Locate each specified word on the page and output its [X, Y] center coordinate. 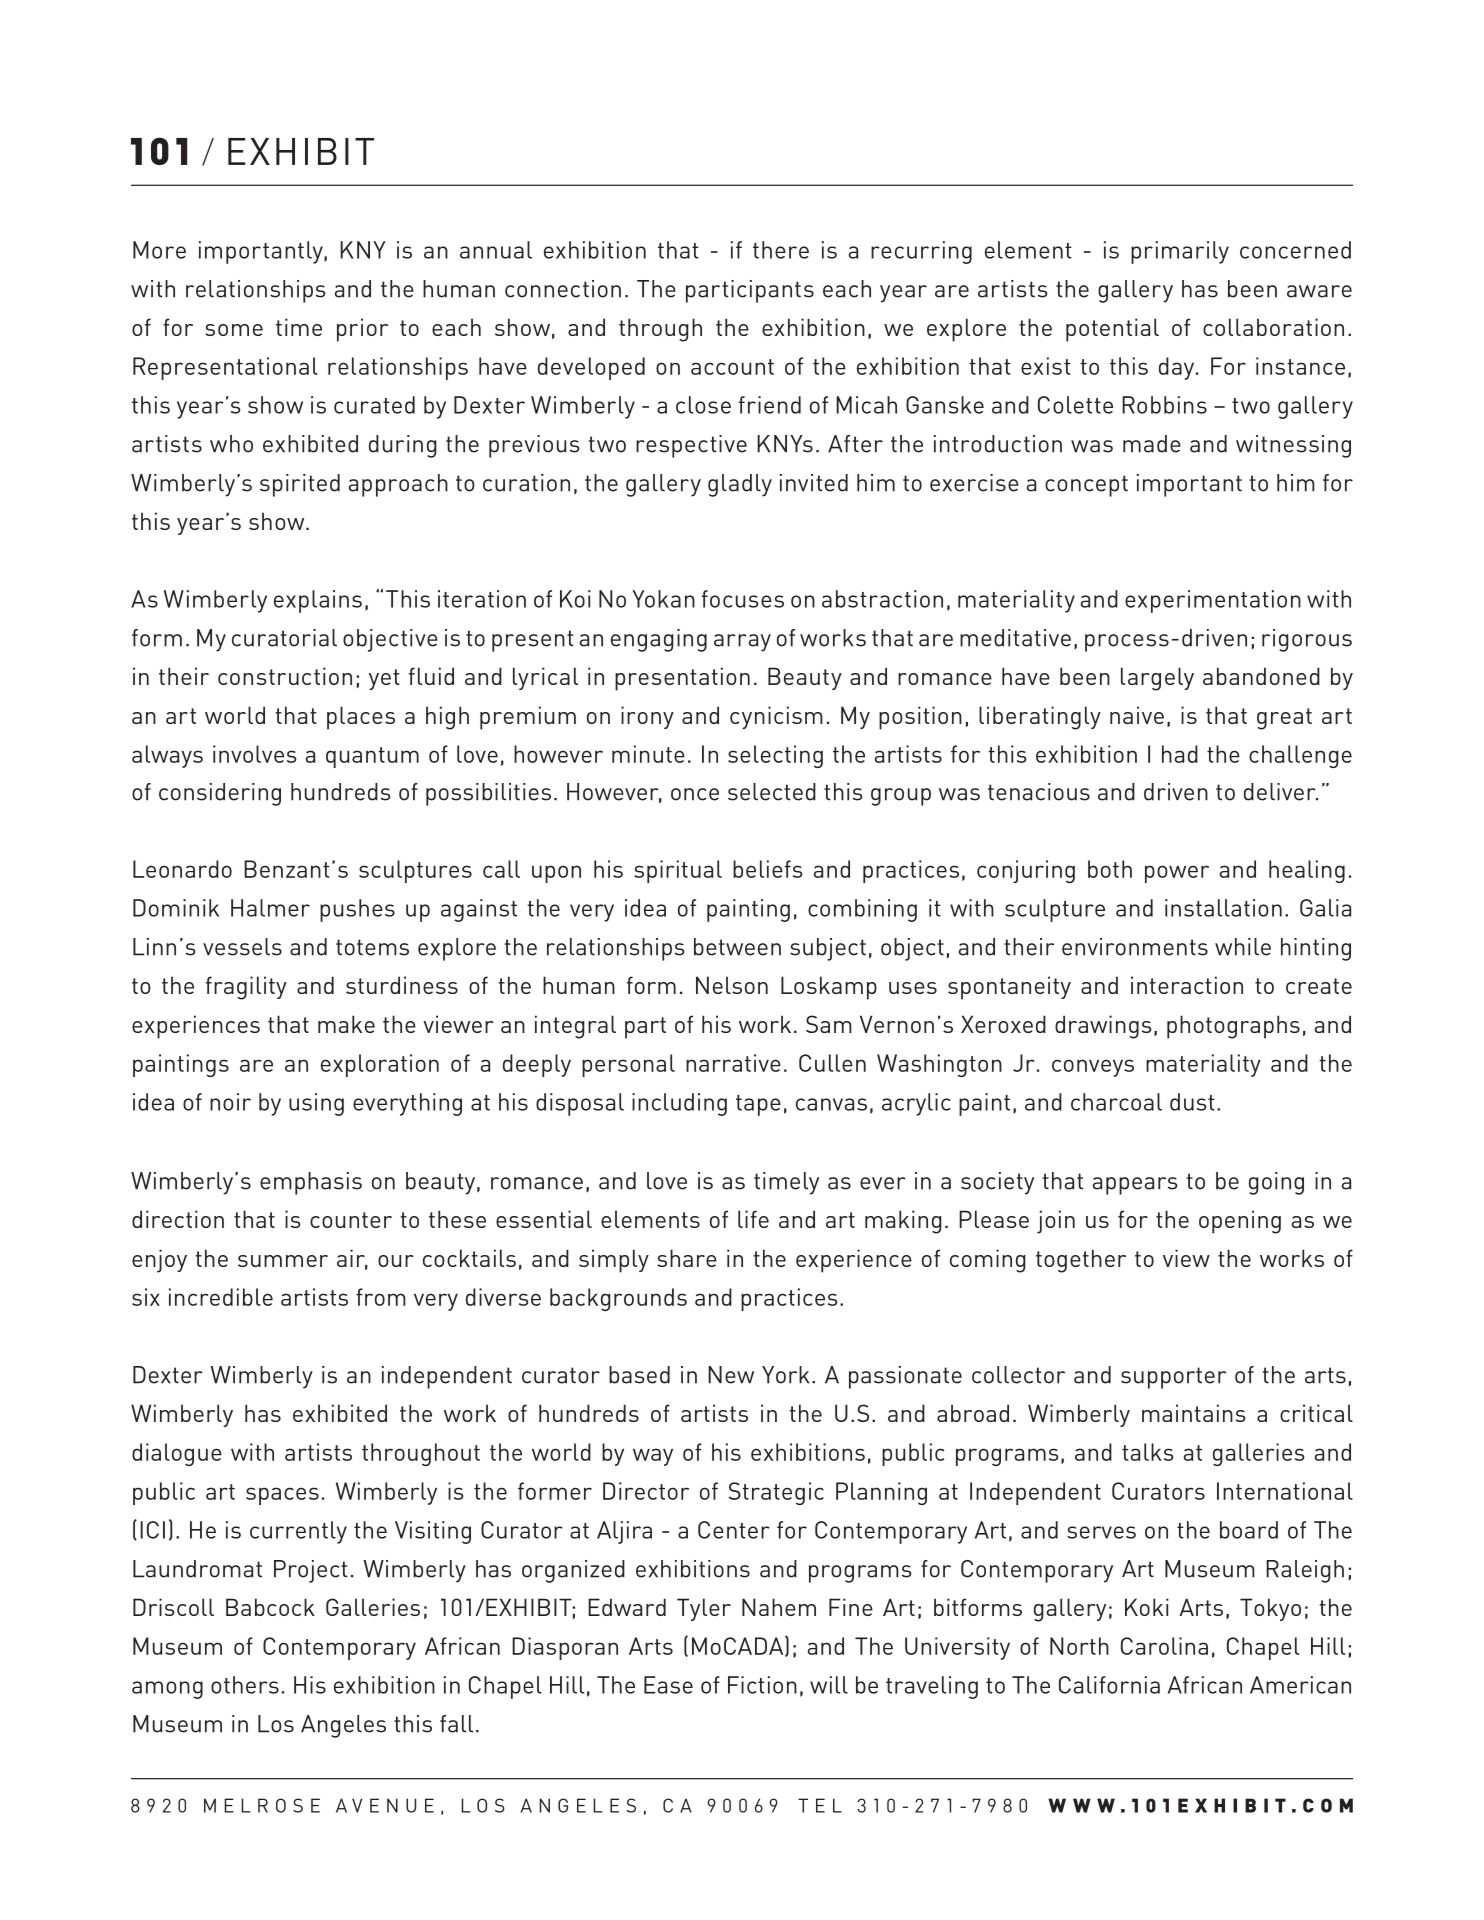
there [781, 250]
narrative [733, 1063]
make [346, 1024]
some [234, 330]
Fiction [762, 1685]
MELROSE [262, 1805]
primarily [1180, 252]
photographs [1233, 1027]
